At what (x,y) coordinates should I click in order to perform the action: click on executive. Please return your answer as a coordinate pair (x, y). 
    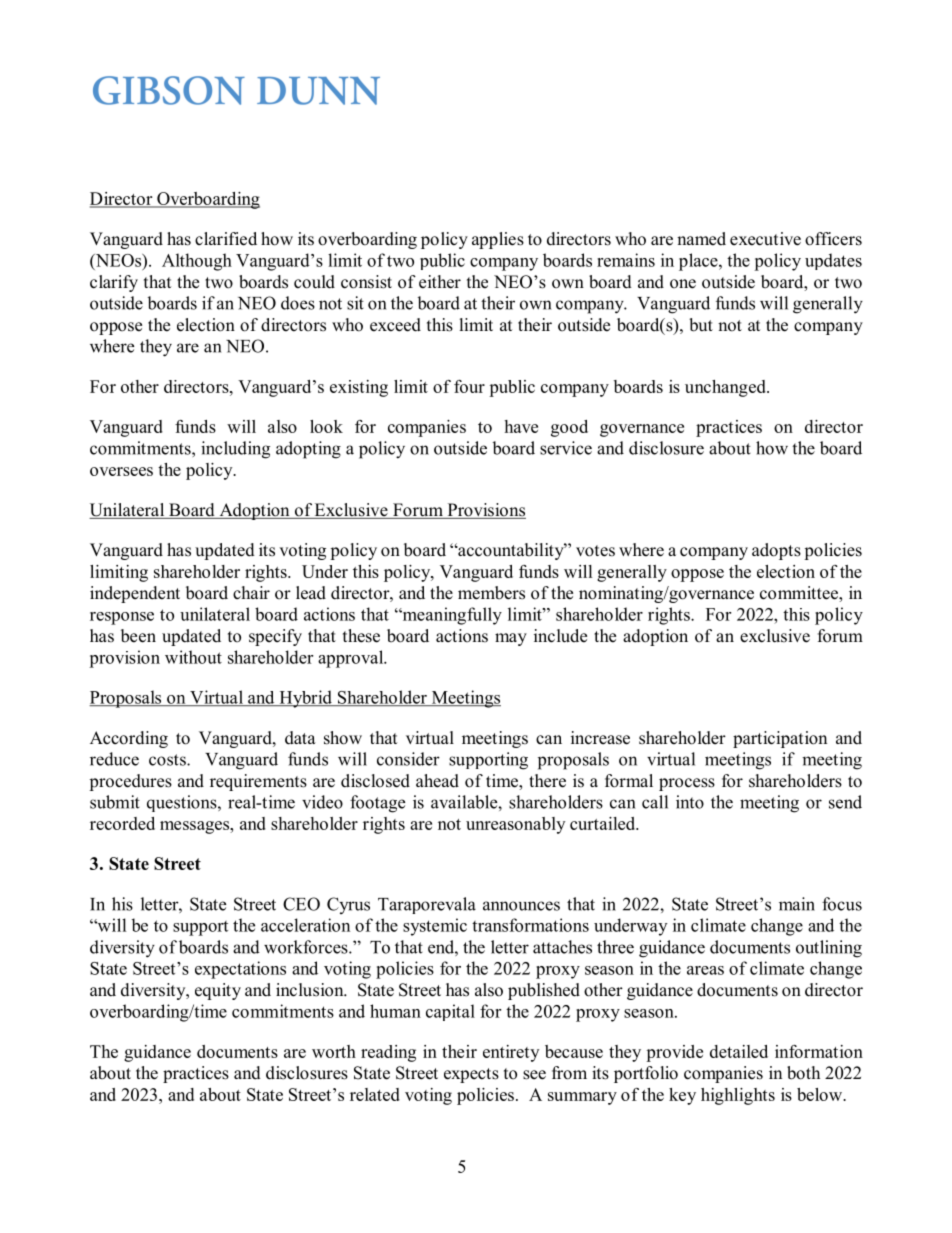
    Looking at the image, I should click on (765, 239).
